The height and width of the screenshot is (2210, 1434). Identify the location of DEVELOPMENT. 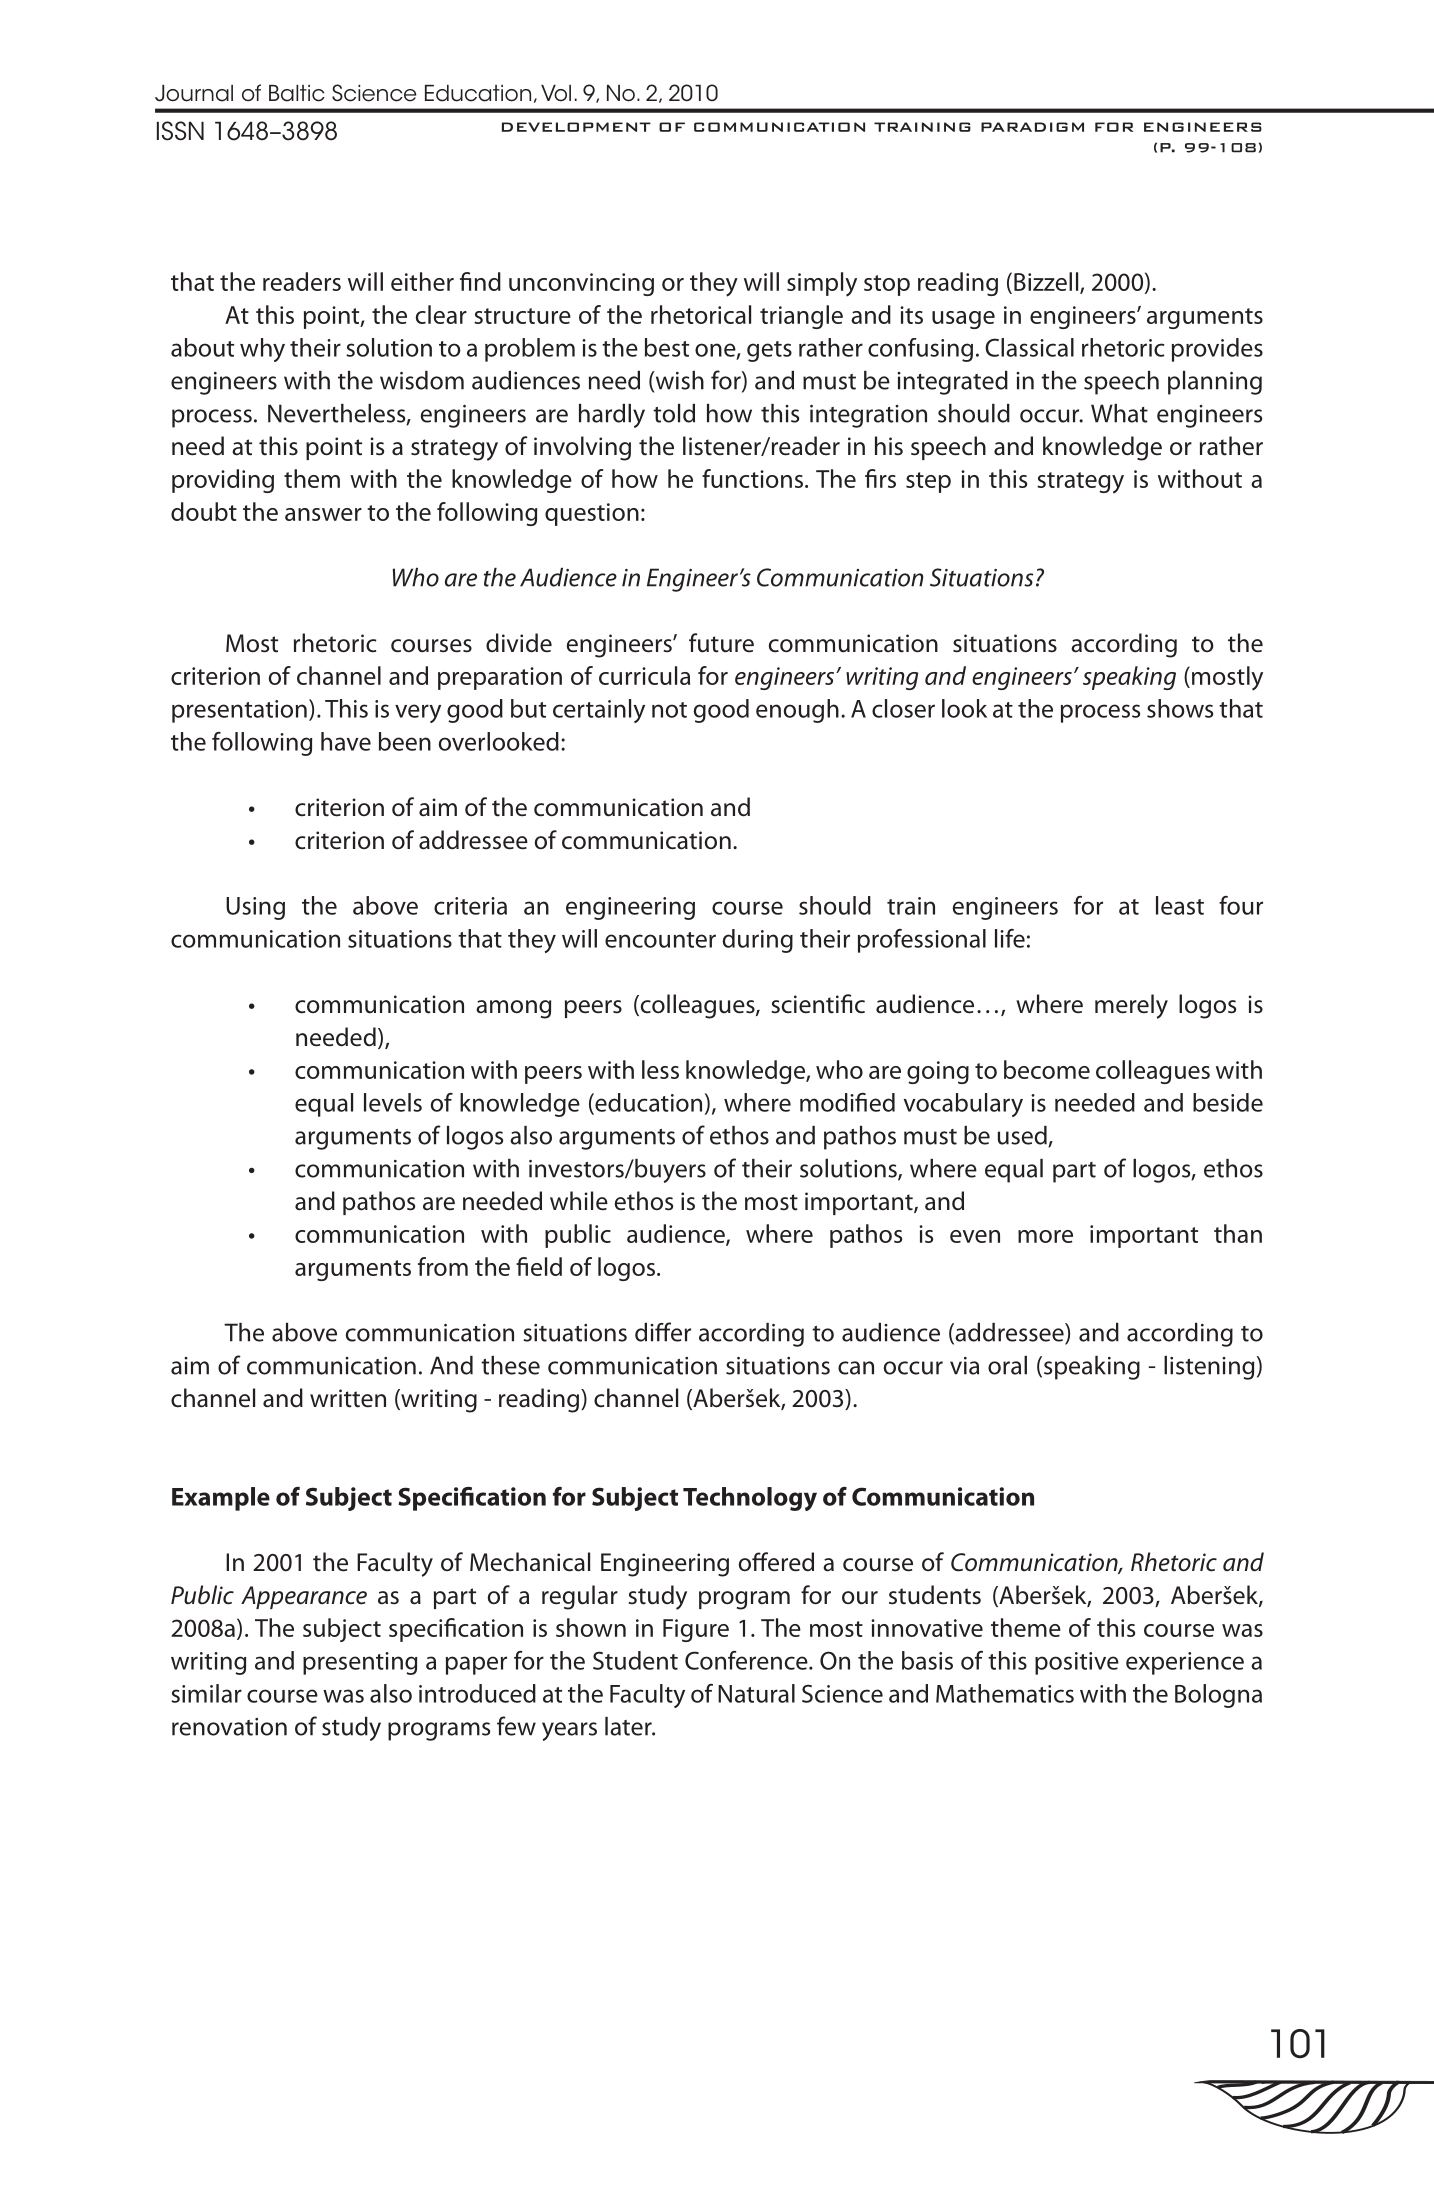
(576, 127).
